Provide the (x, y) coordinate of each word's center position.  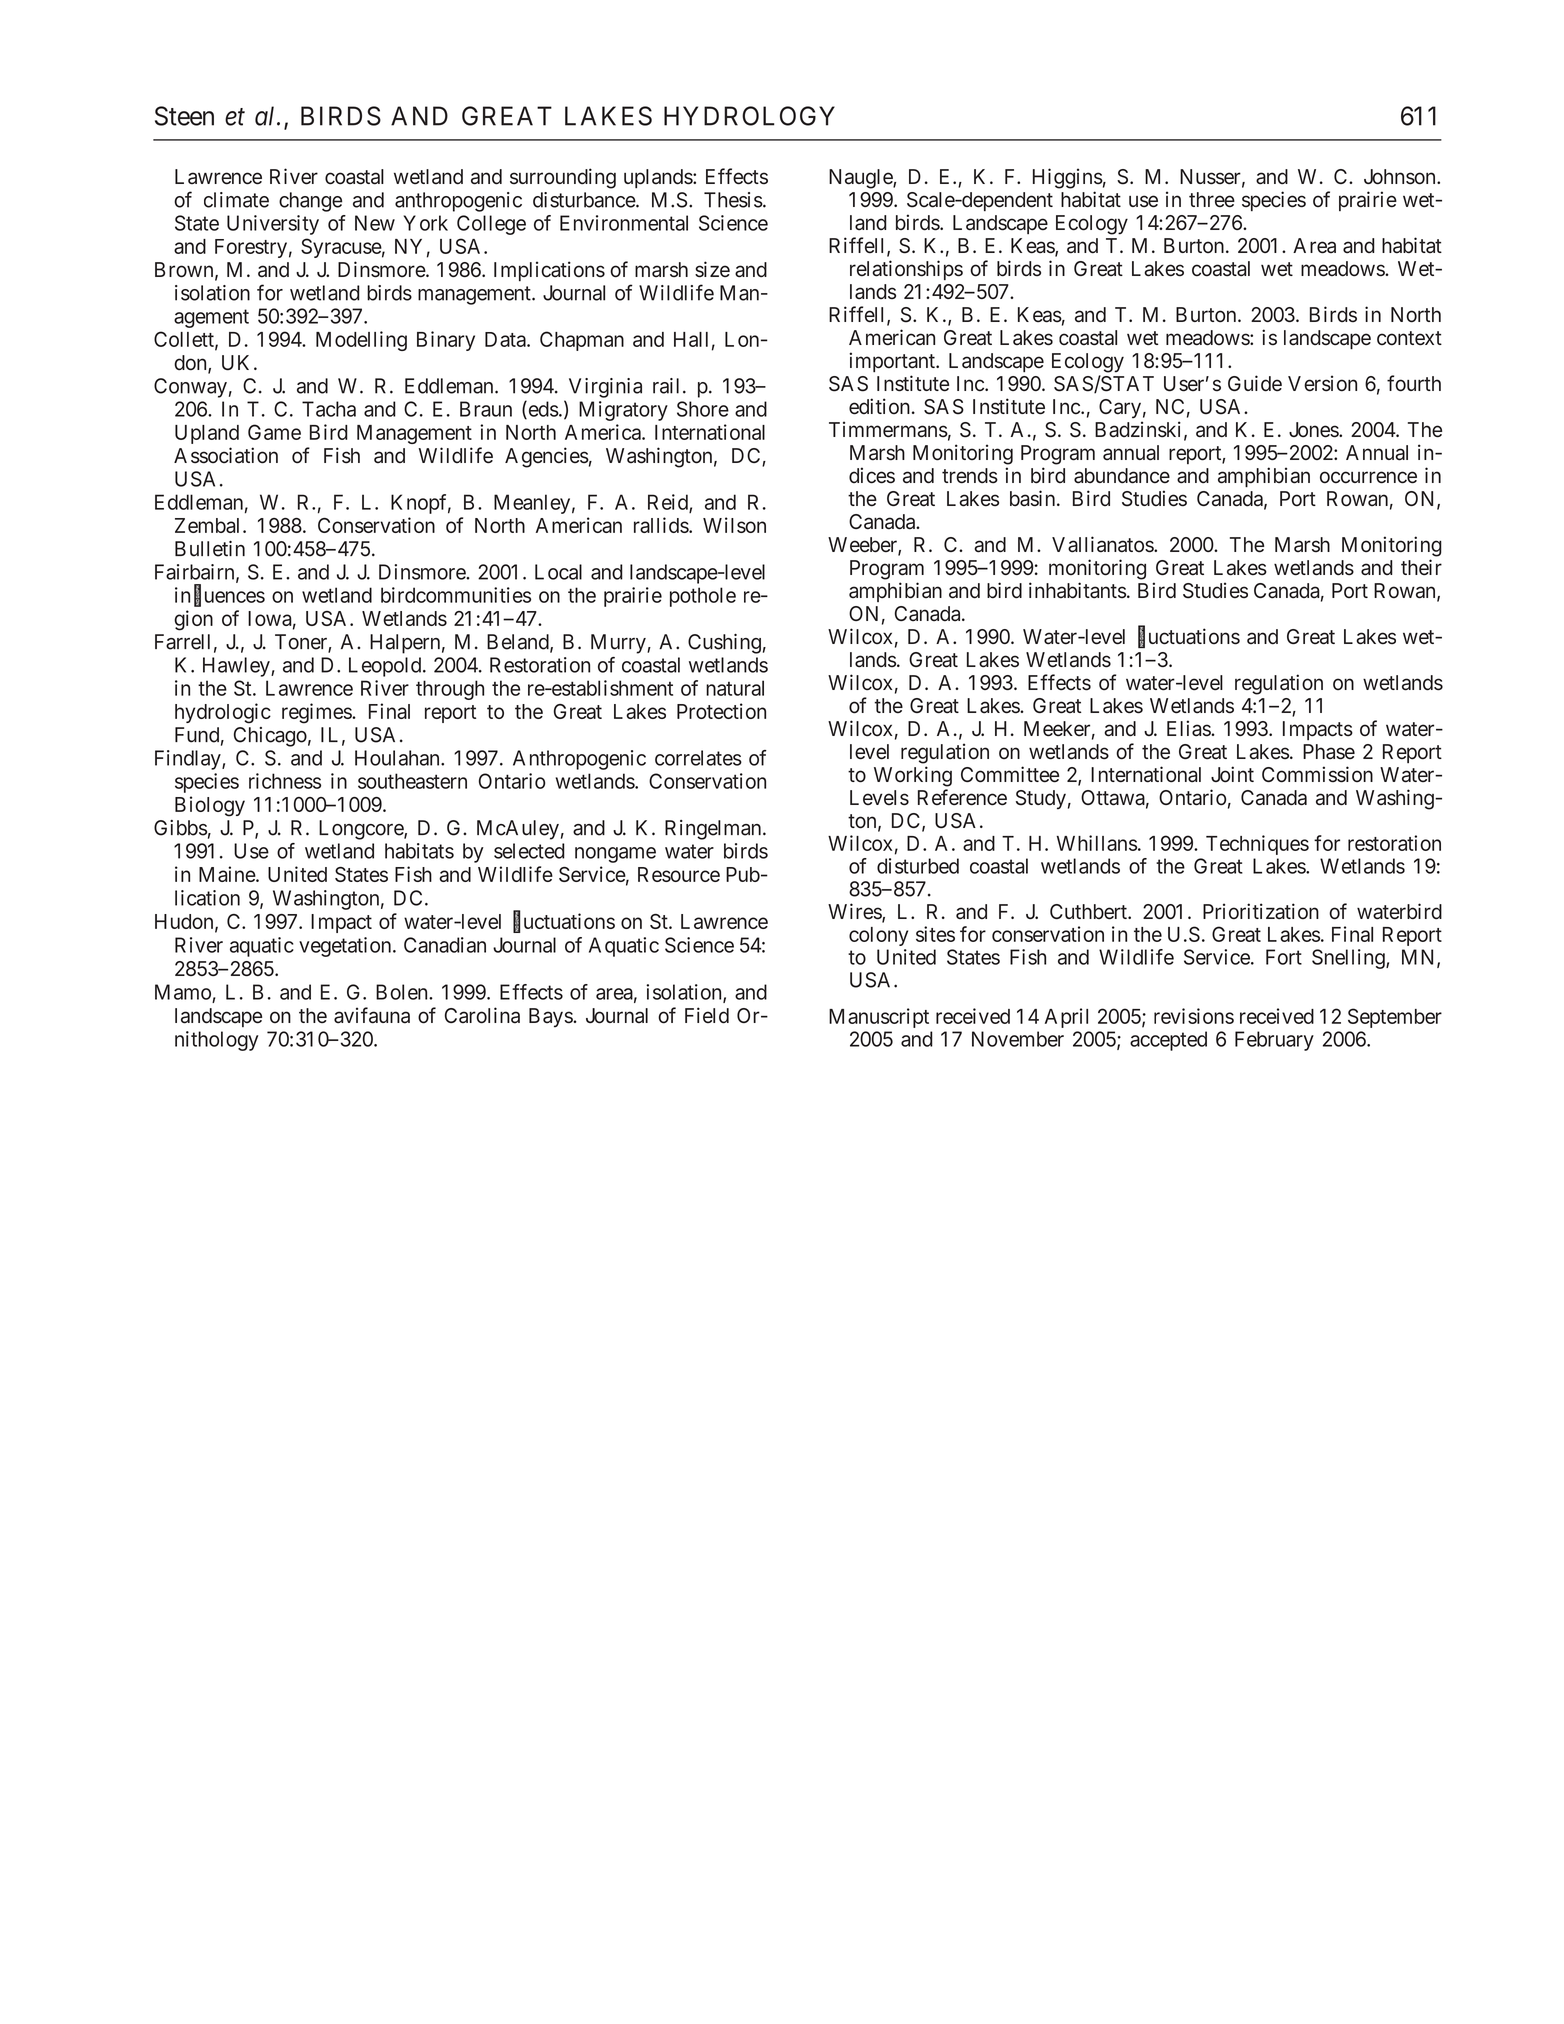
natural (735, 688)
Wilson (734, 525)
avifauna (372, 1015)
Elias (1189, 728)
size (712, 269)
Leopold (386, 667)
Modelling (361, 341)
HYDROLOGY (749, 116)
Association (226, 455)
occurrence (1368, 477)
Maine (228, 874)
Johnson (1401, 177)
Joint (1232, 774)
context (1409, 338)
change (310, 202)
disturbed (918, 866)
